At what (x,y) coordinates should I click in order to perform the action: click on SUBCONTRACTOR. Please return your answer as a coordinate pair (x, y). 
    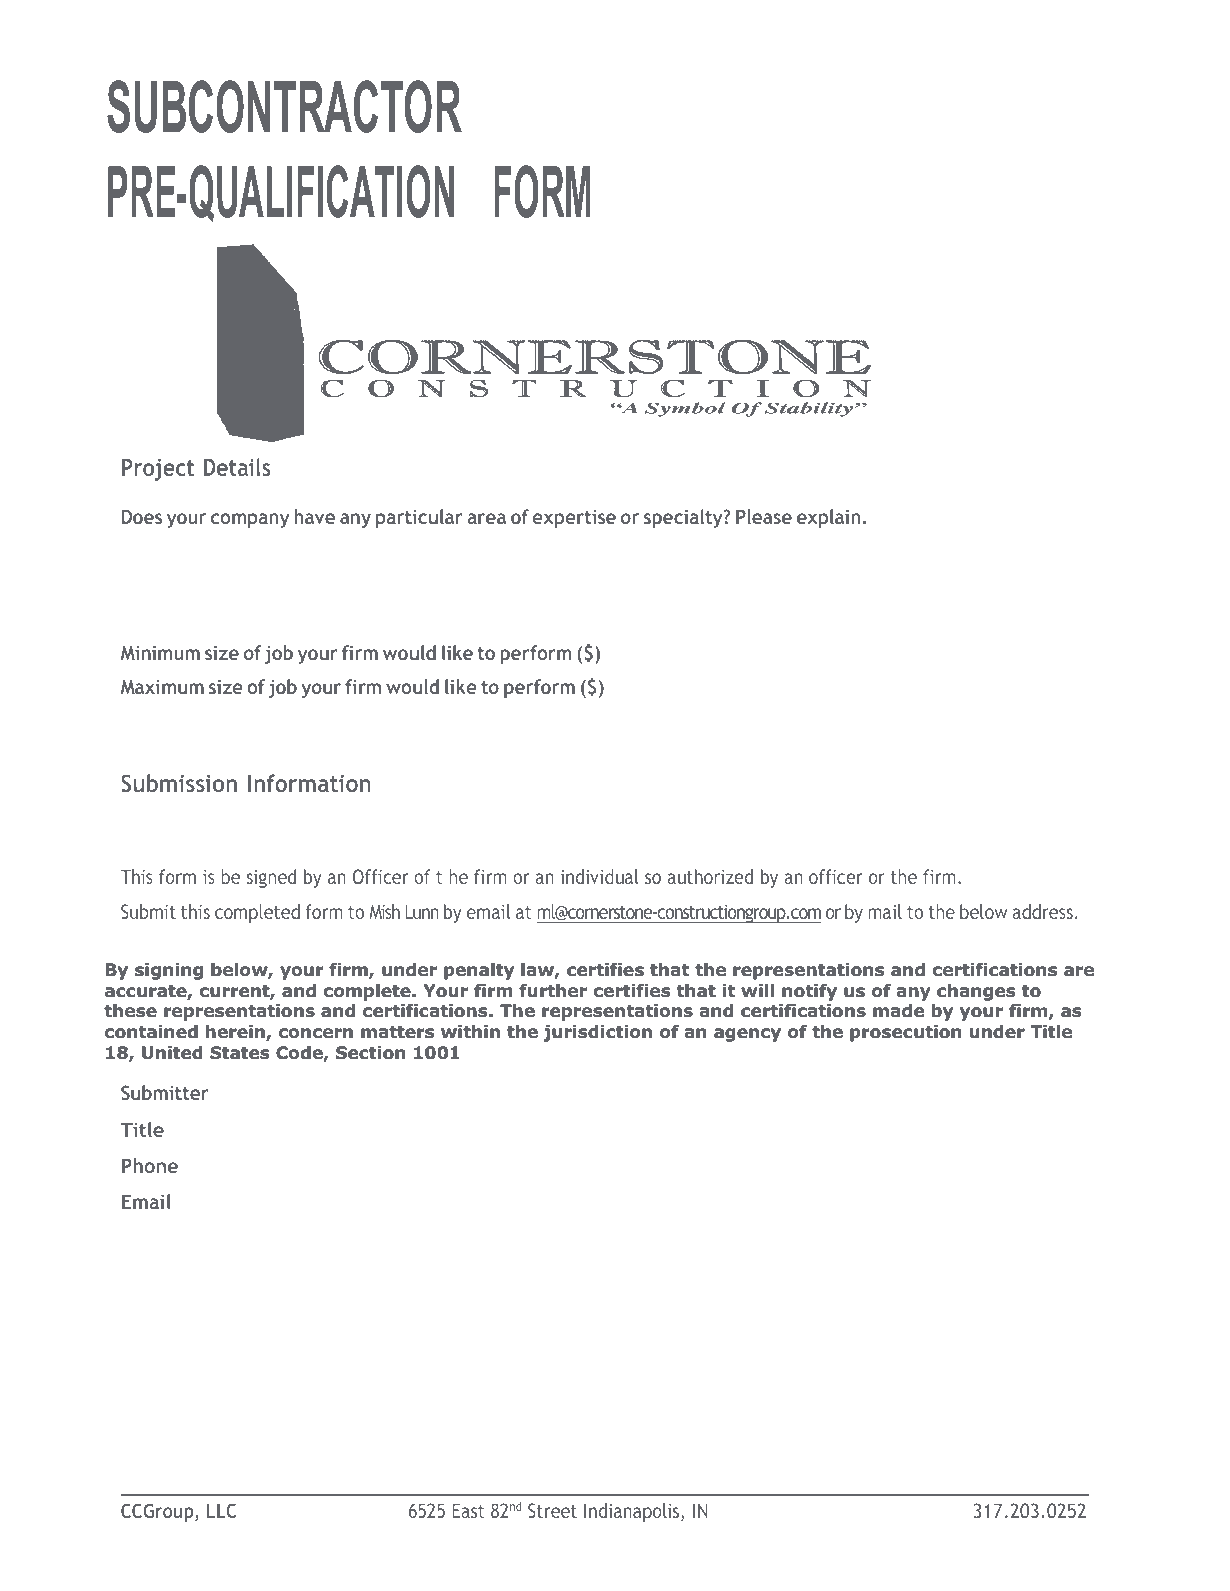
    Looking at the image, I should click on (284, 106).
